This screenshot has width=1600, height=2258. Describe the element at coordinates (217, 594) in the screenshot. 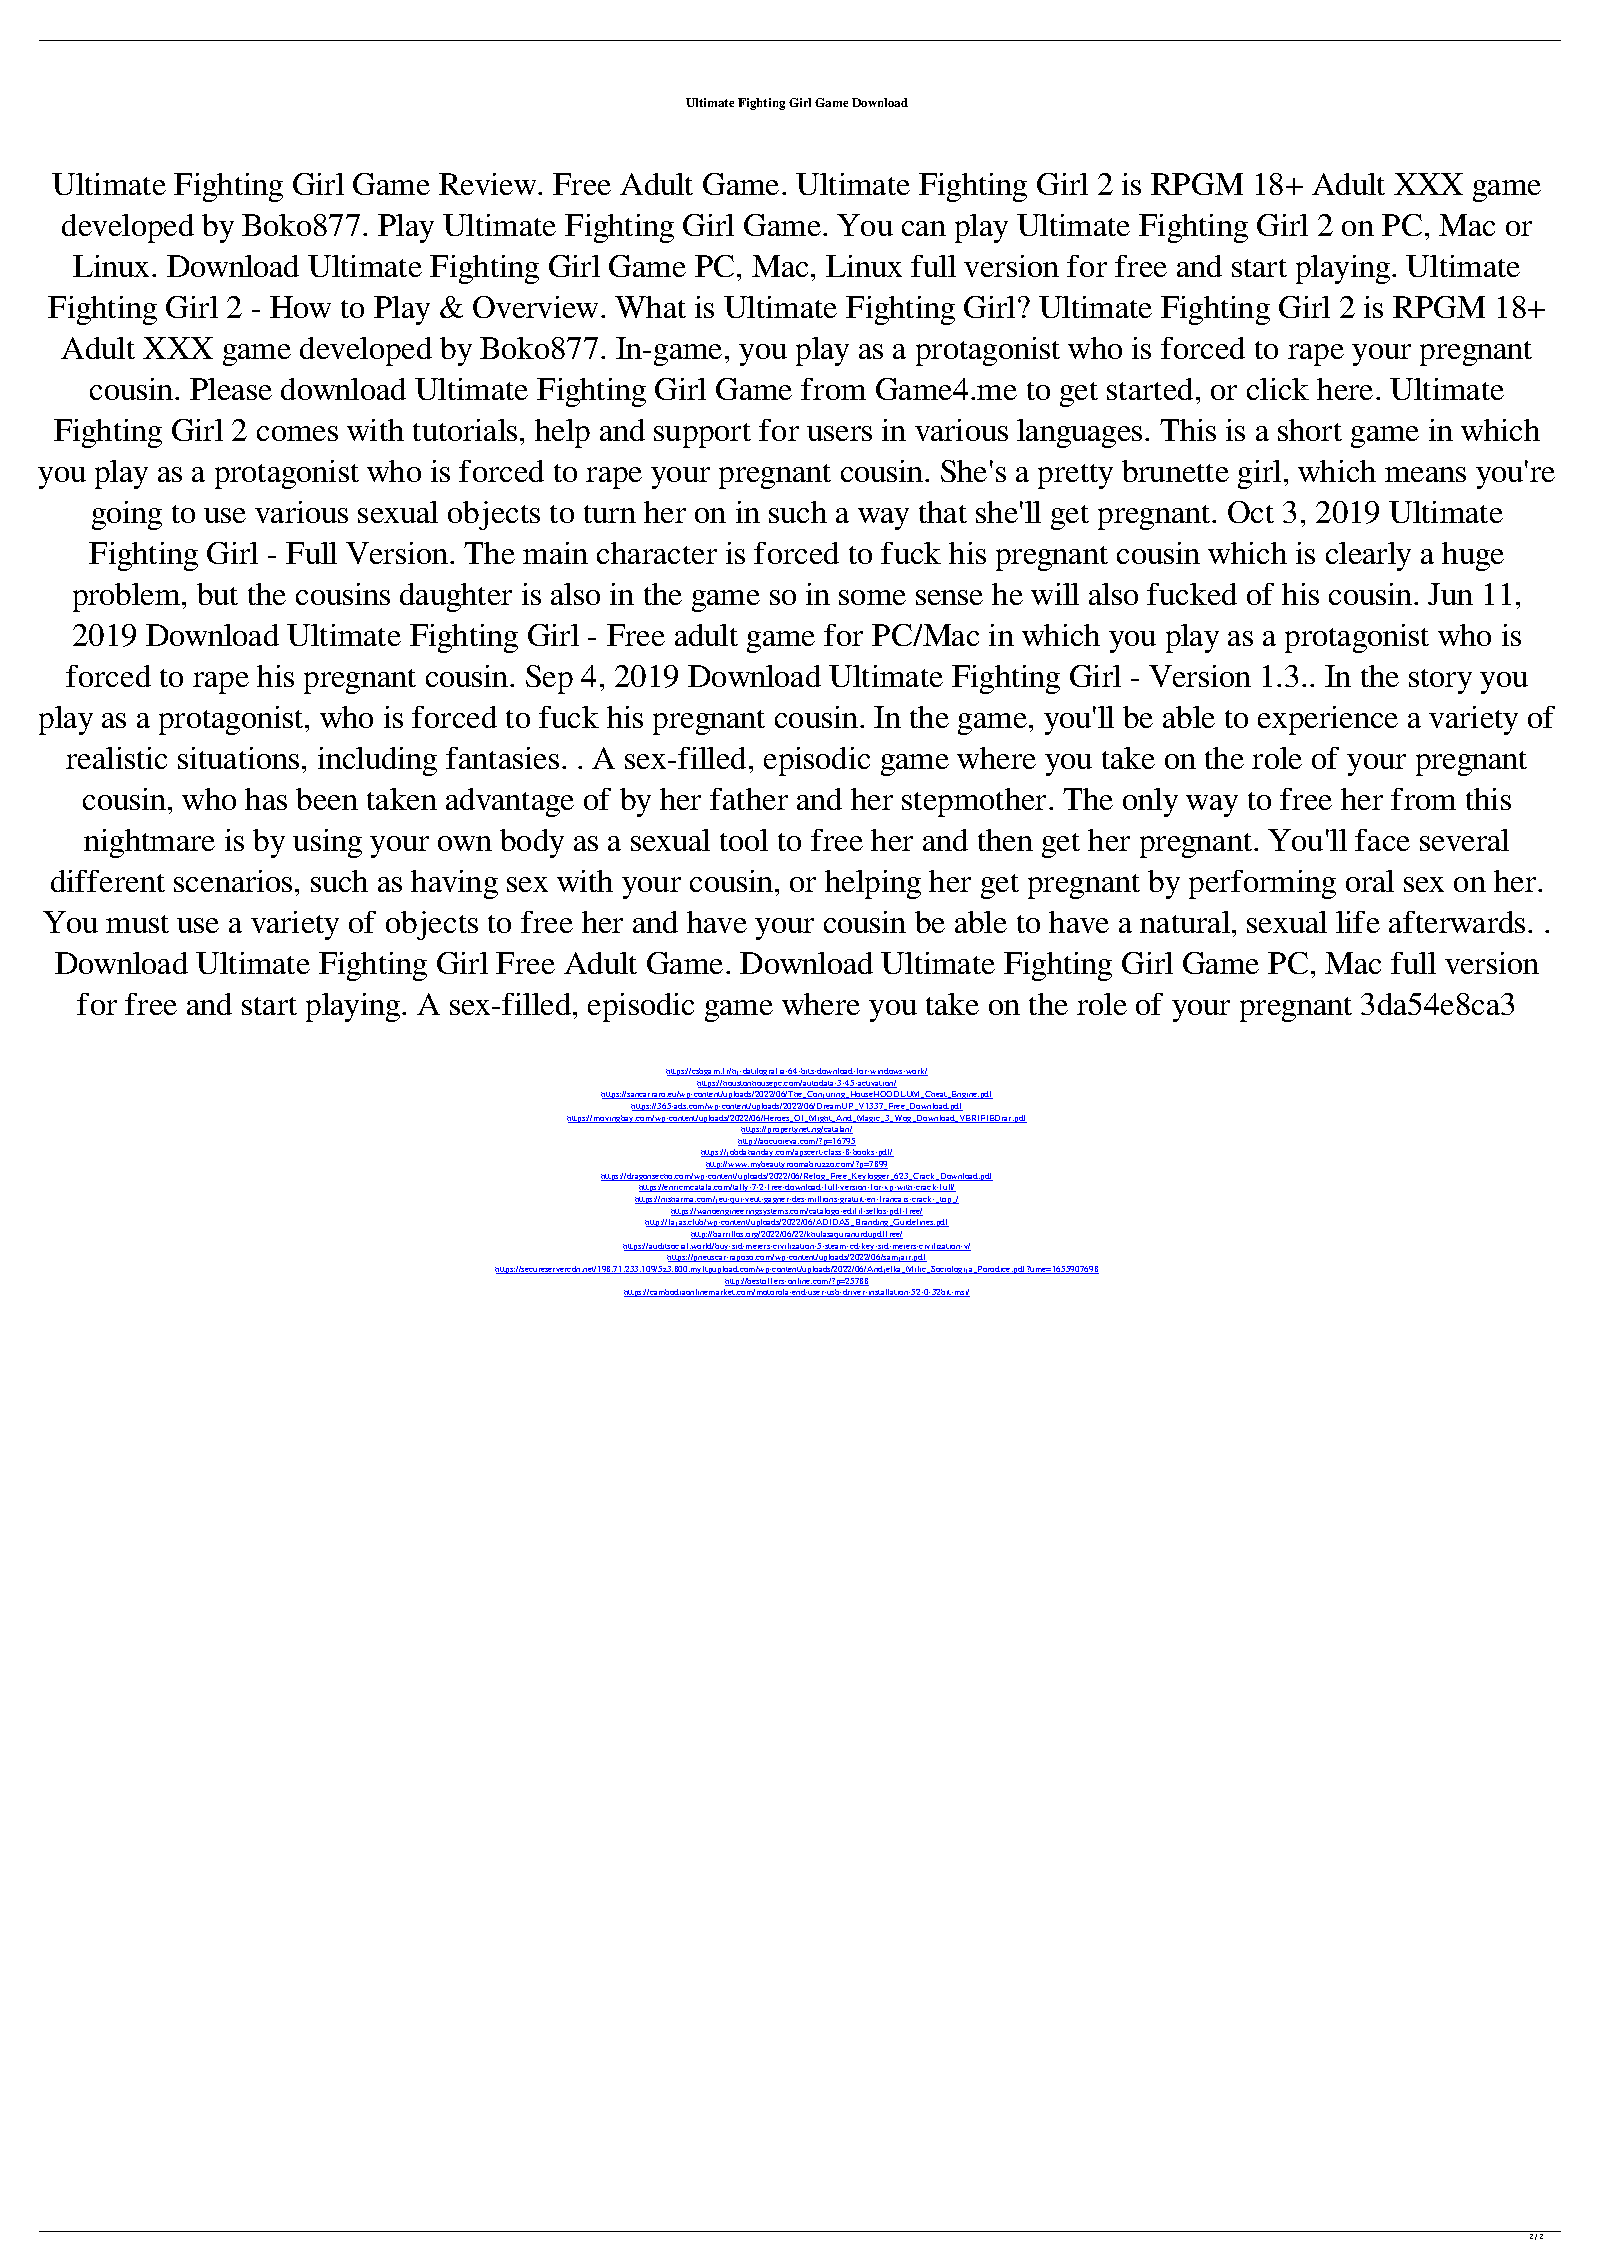

I see `but` at that location.
